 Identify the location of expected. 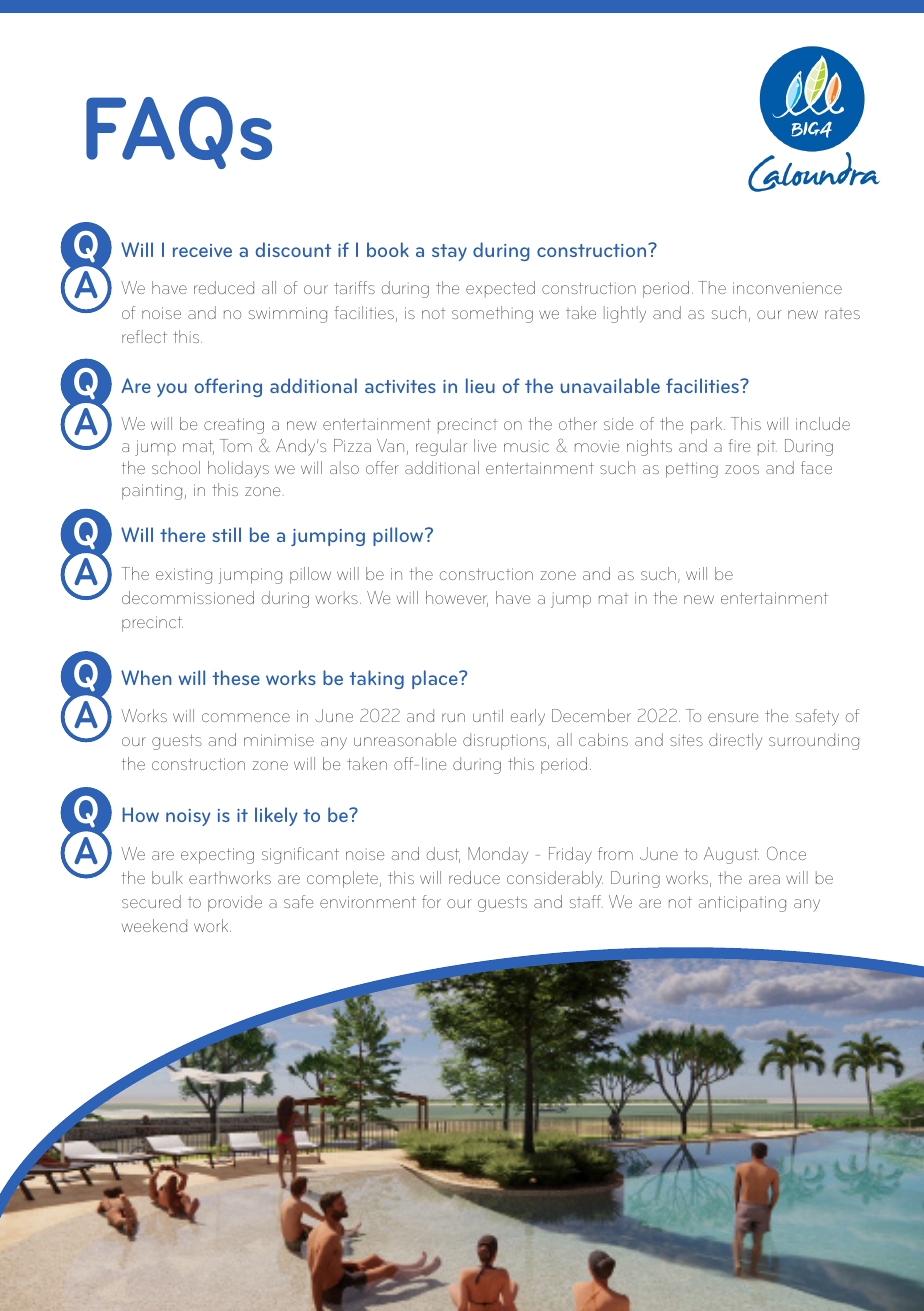
(500, 289).
